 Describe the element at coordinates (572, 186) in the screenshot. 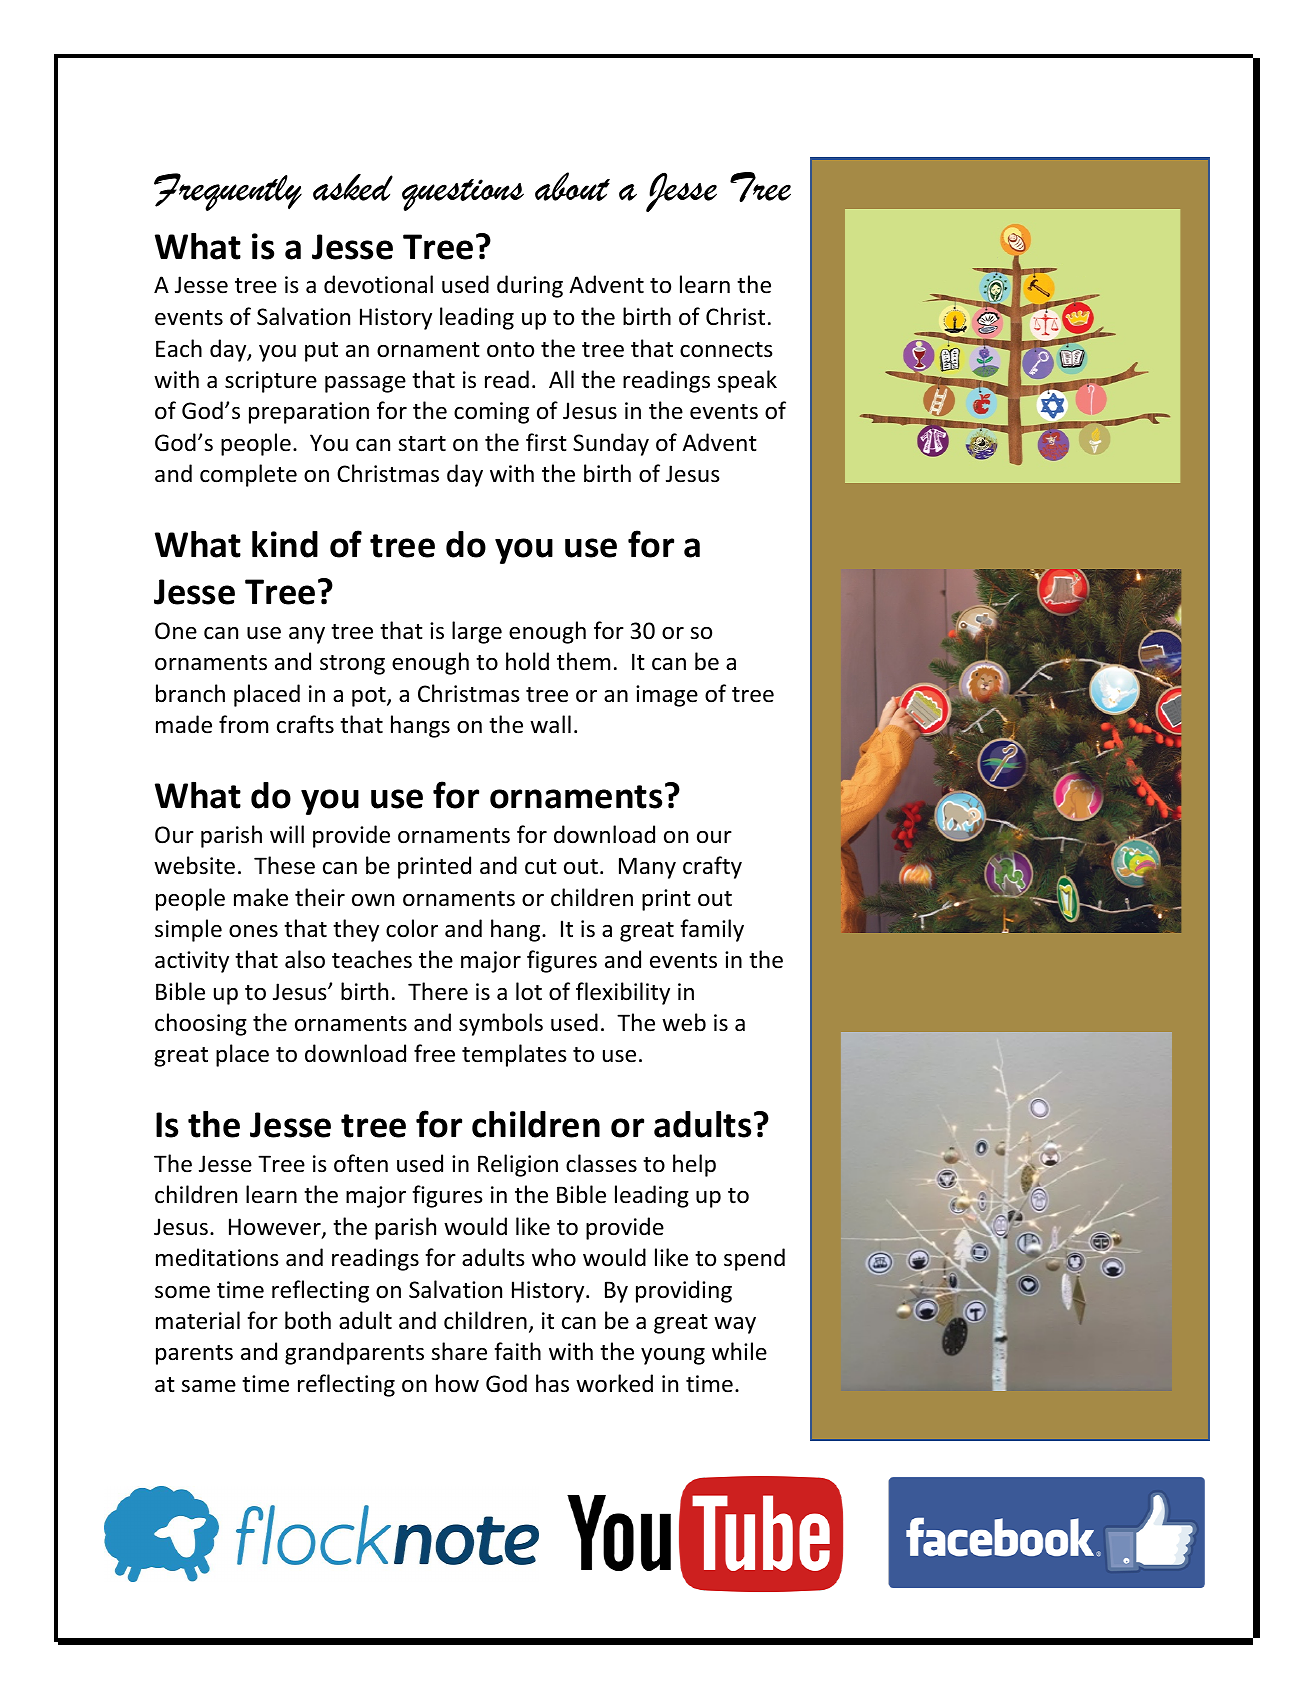

I see `about` at that location.
